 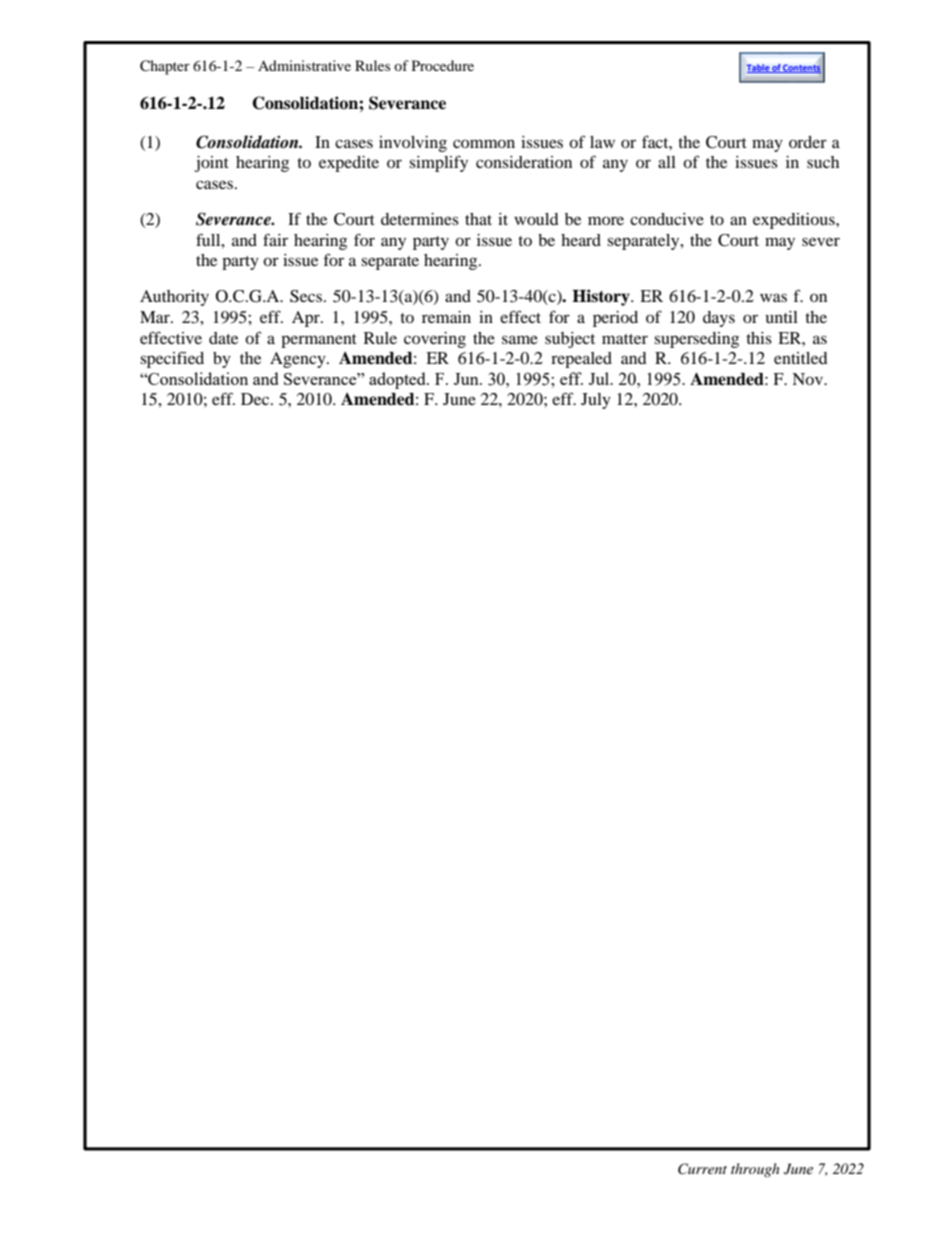 What do you see at coordinates (256, 399) in the image?
I see `Dec` at bounding box center [256, 399].
